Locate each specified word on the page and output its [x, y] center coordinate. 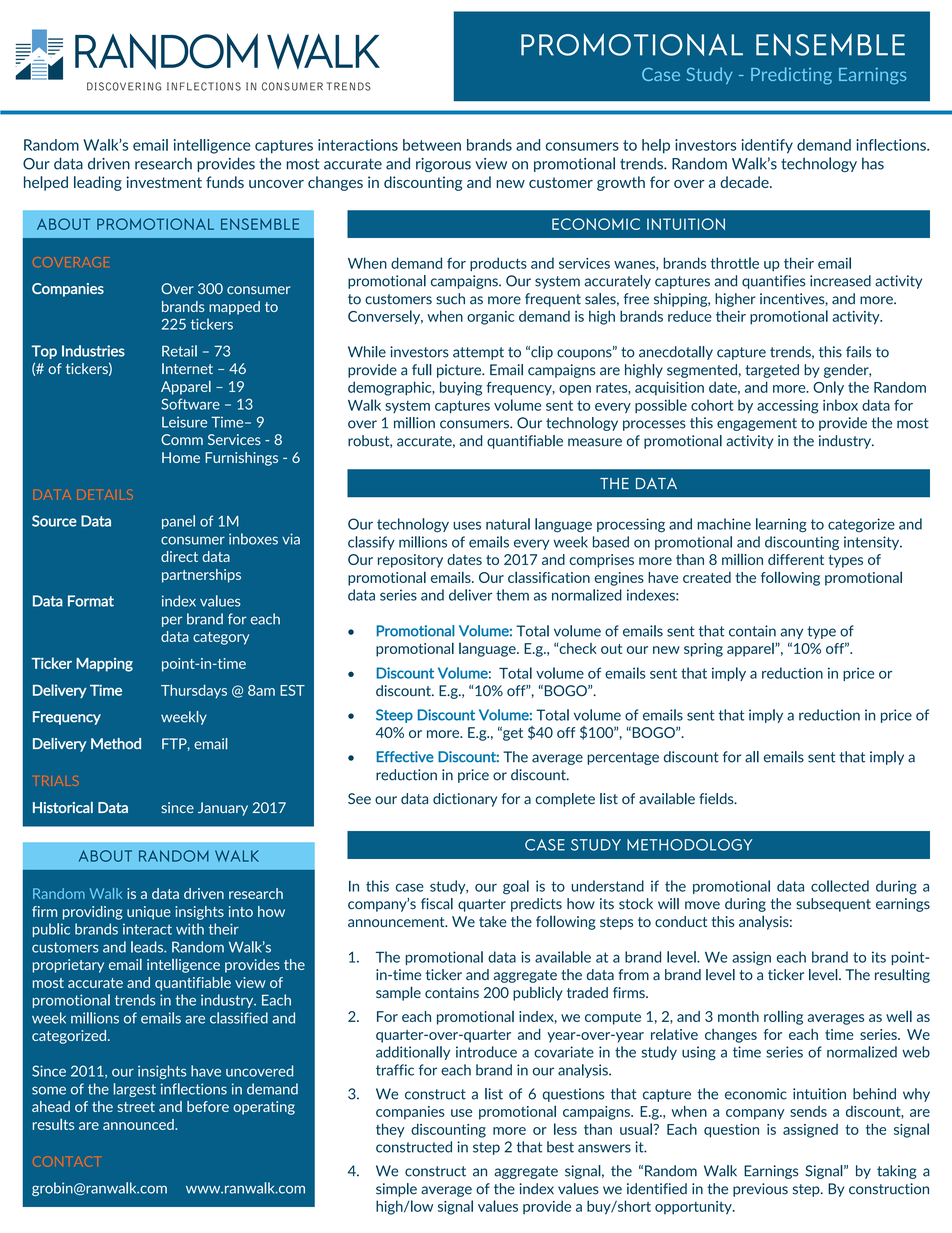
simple [396, 1190]
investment [164, 182]
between [432, 145]
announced [139, 1124]
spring [703, 650]
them [512, 595]
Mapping [104, 665]
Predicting [791, 76]
